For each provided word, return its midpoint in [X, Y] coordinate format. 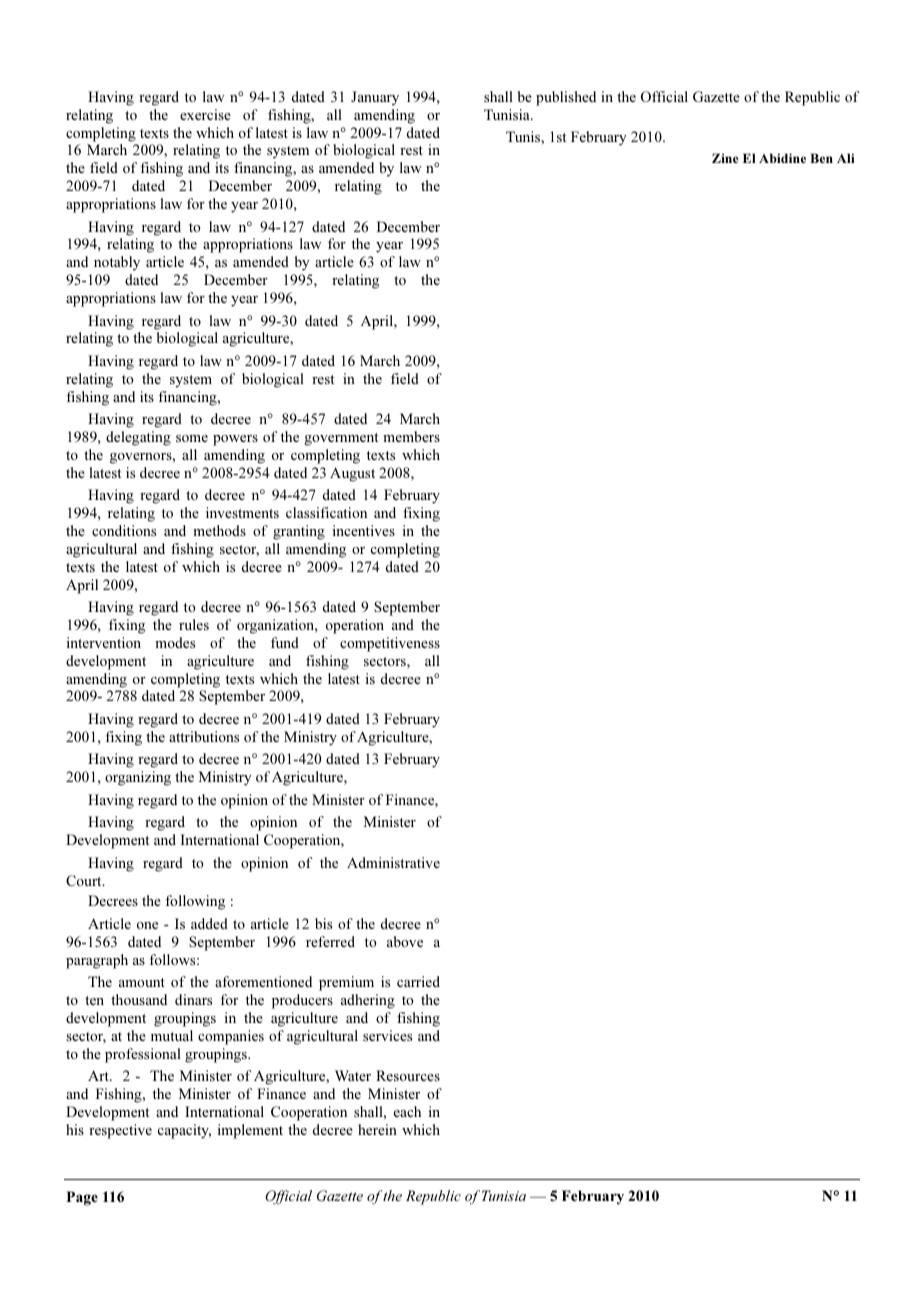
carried [418, 981]
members [411, 436]
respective [120, 1131]
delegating [138, 438]
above [405, 941]
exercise [205, 114]
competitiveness [390, 644]
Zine [725, 158]
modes [175, 642]
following [195, 902]
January [375, 98]
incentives [363, 530]
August [352, 474]
